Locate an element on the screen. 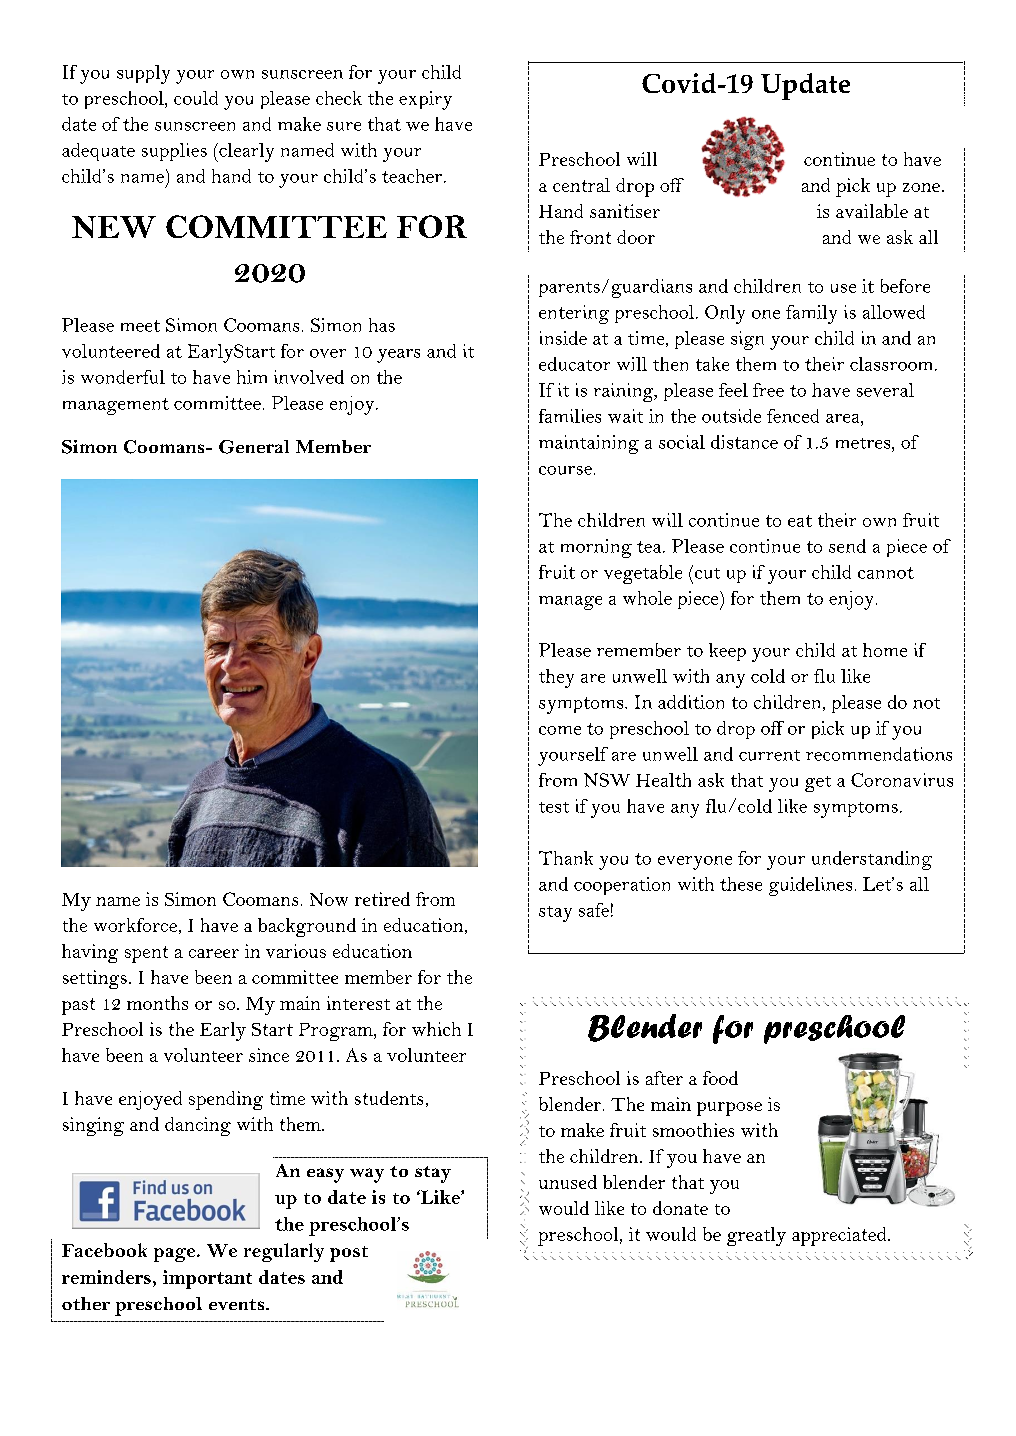  could is located at coordinates (196, 98).
